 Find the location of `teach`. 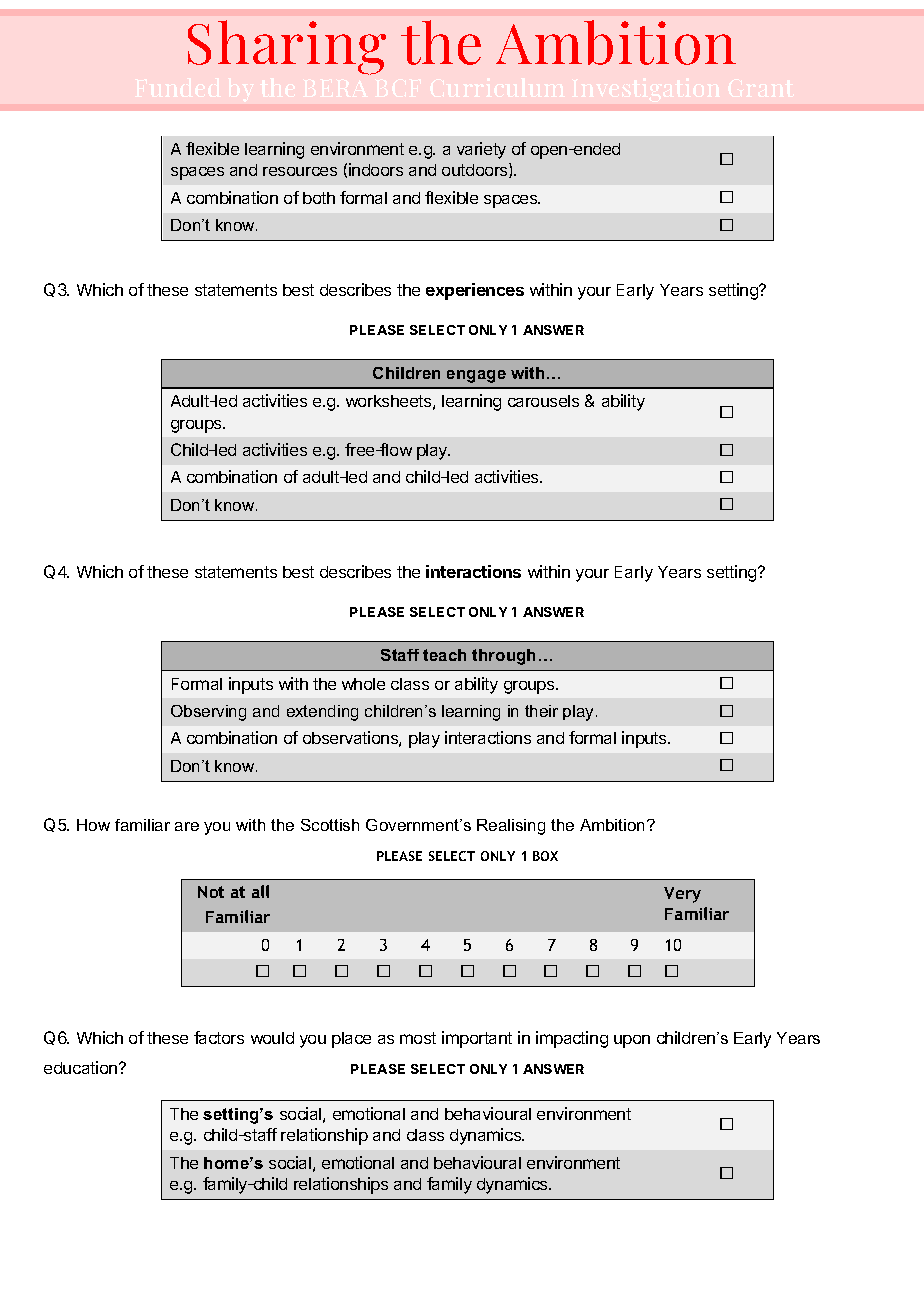

teach is located at coordinates (444, 655).
